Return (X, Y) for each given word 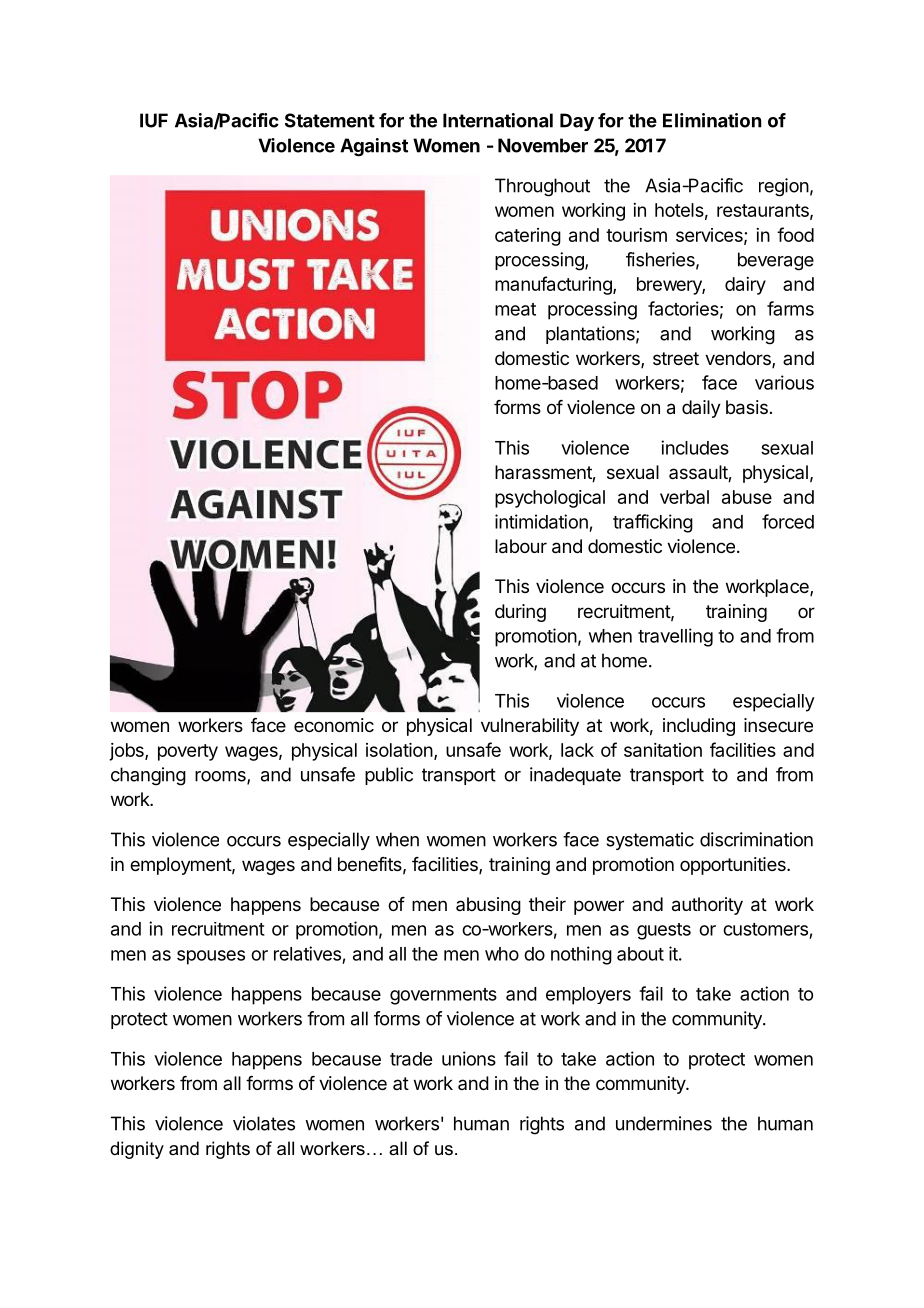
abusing (488, 906)
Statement (330, 120)
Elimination (712, 120)
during (520, 613)
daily (701, 409)
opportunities (734, 866)
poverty (188, 752)
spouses (211, 957)
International (498, 120)
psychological (550, 499)
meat (515, 309)
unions (469, 1058)
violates (264, 1123)
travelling (675, 637)
